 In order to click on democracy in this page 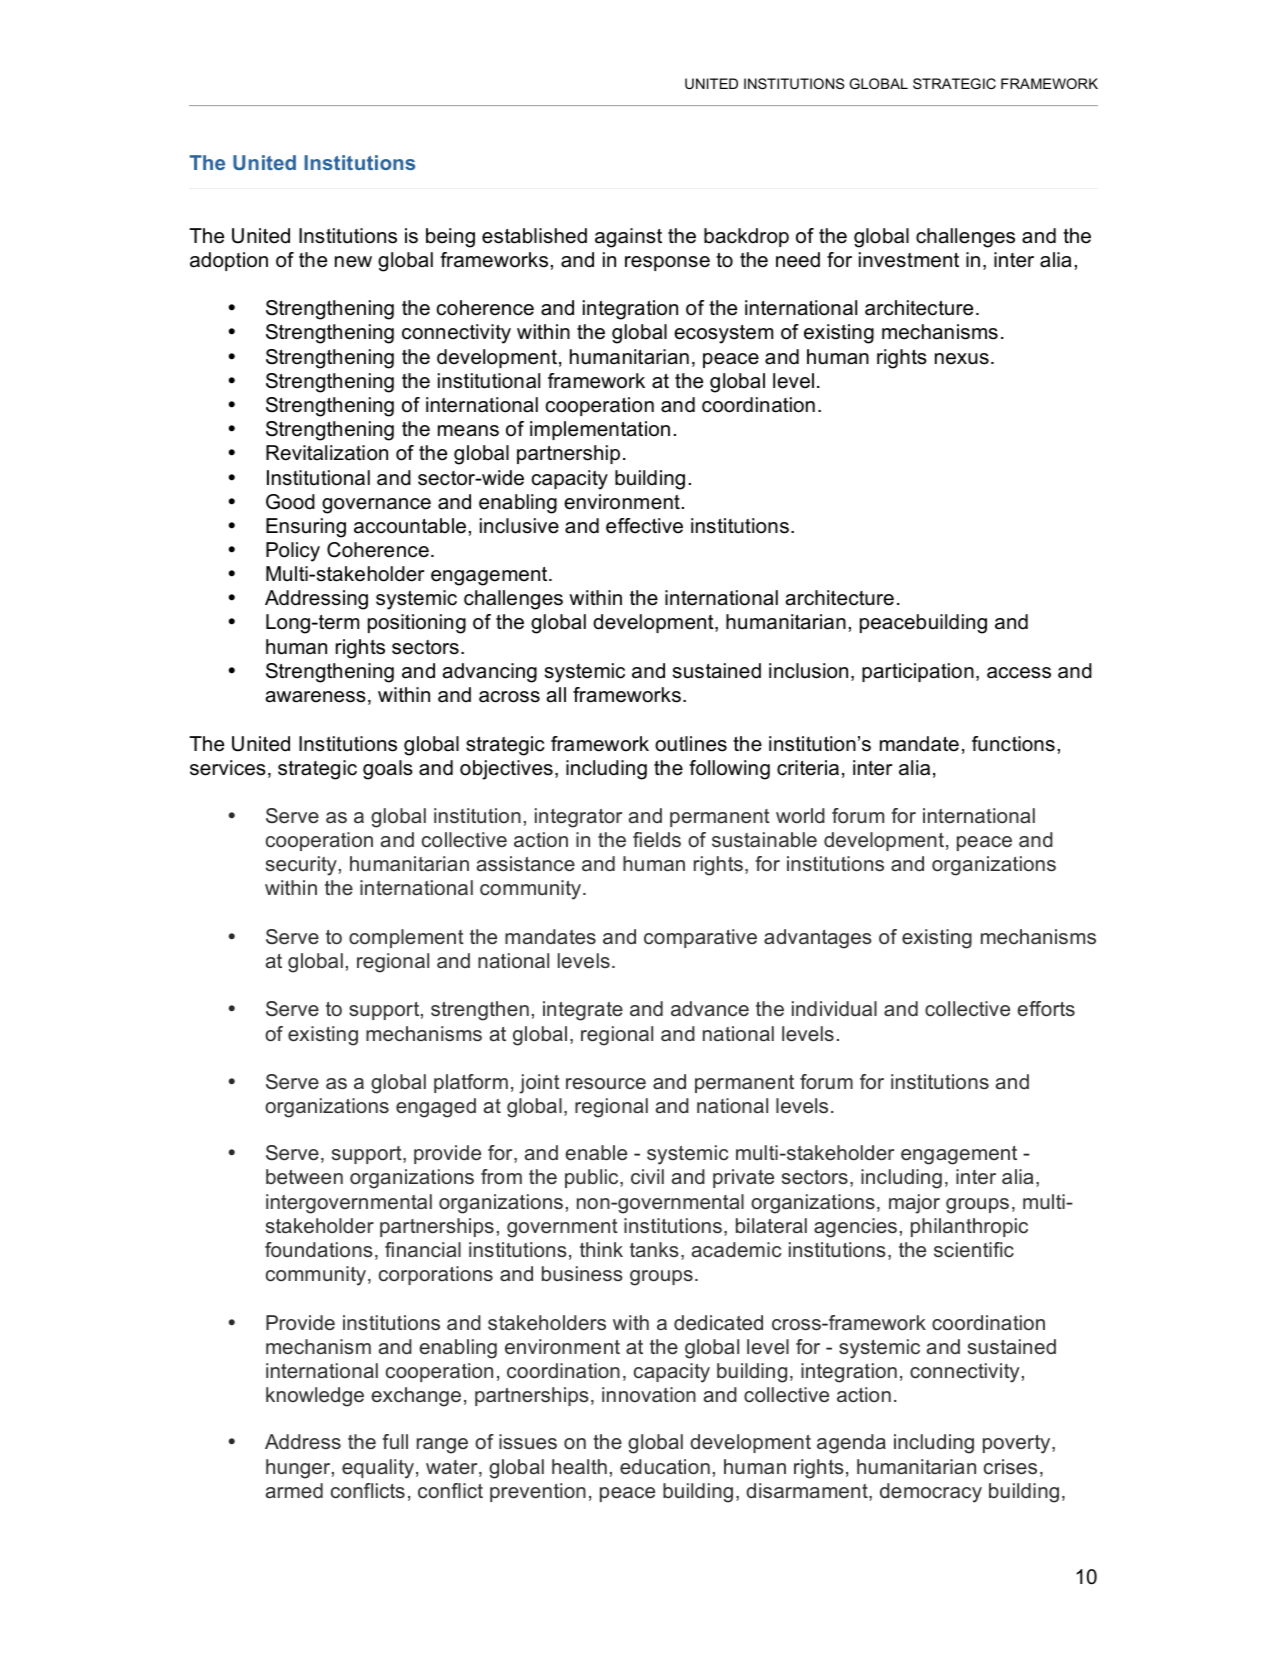, I will do `click(931, 1493)`.
